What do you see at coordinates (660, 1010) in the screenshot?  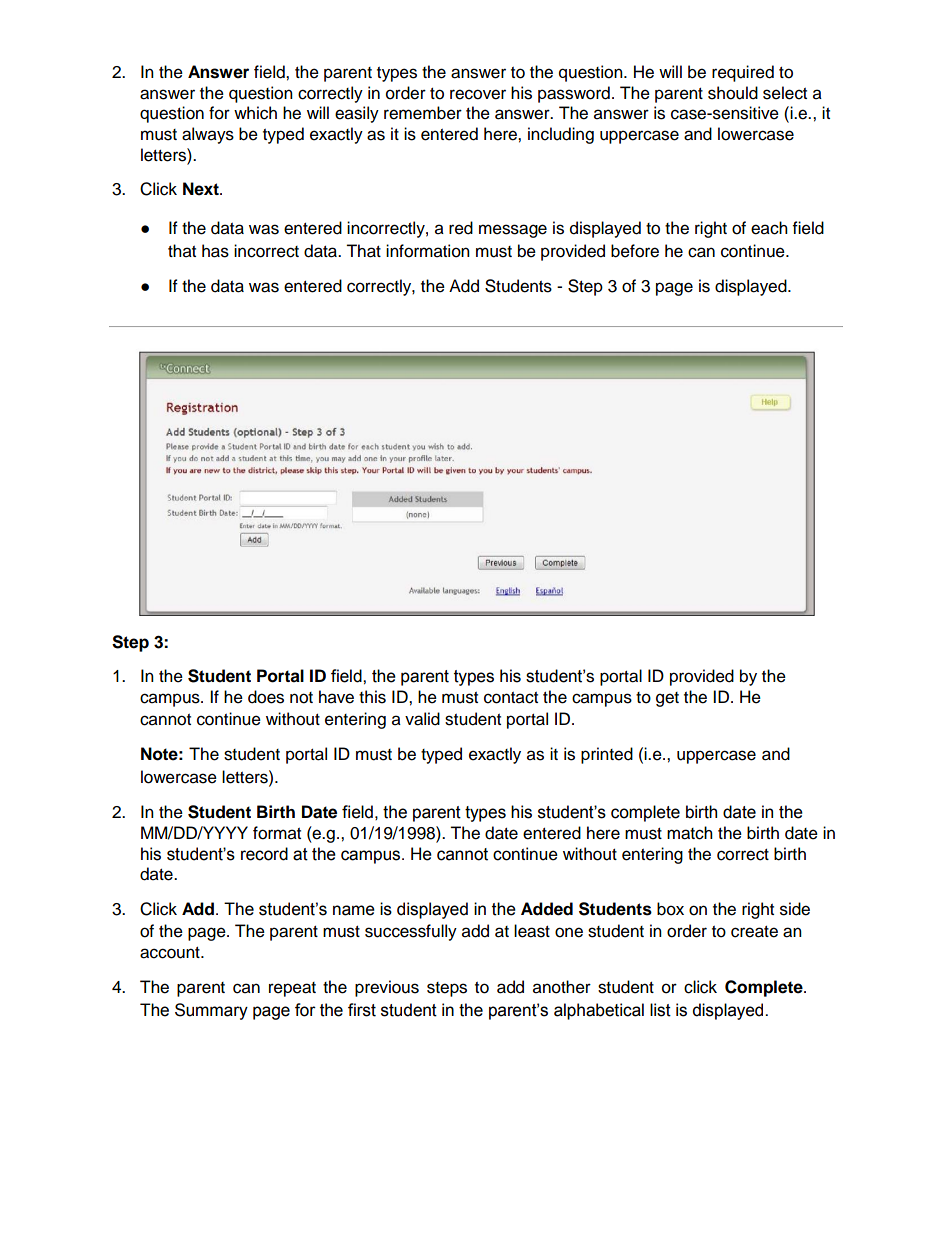 I see `list` at bounding box center [660, 1010].
